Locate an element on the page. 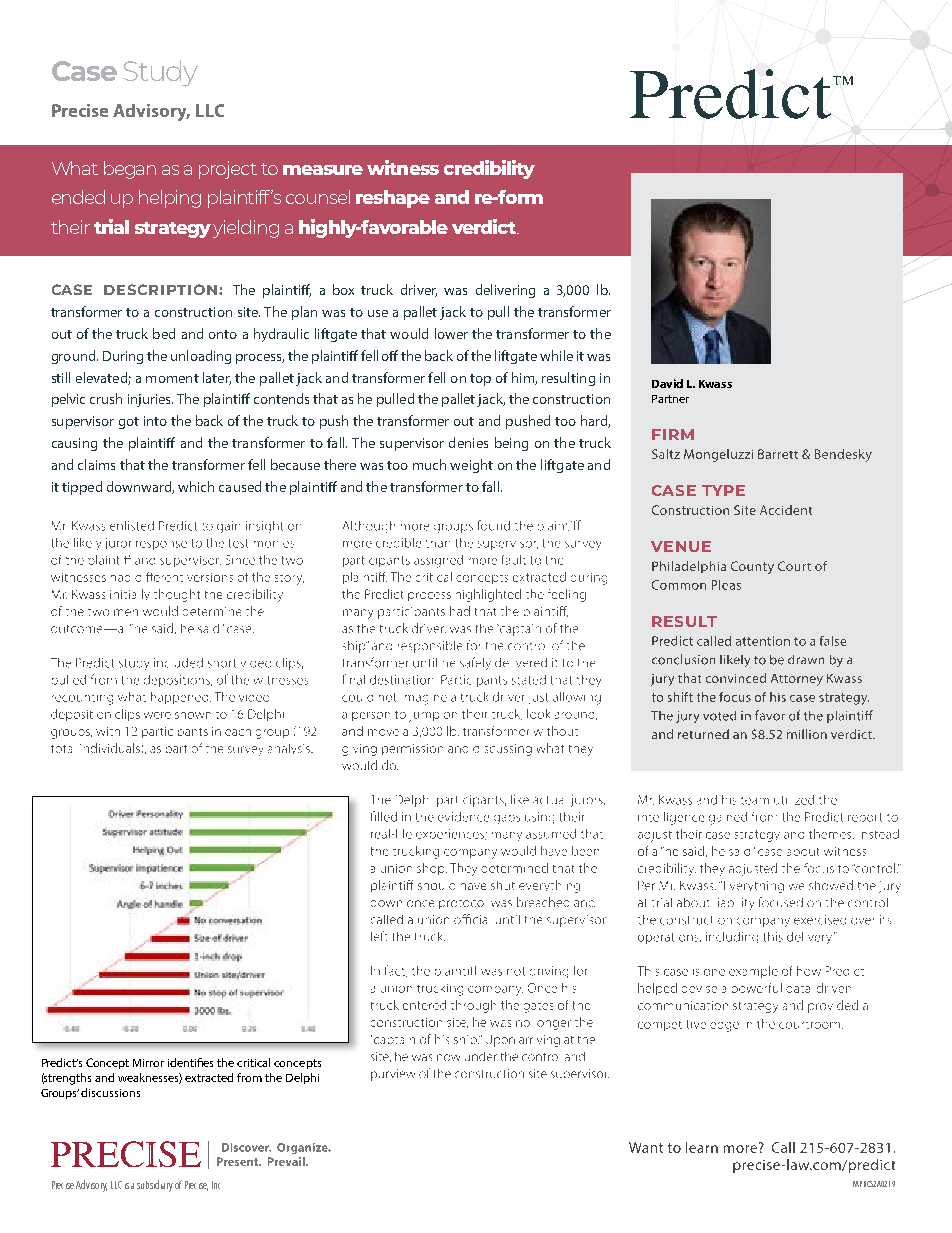 This document has width=952, height=1233. into is located at coordinates (155, 421).
